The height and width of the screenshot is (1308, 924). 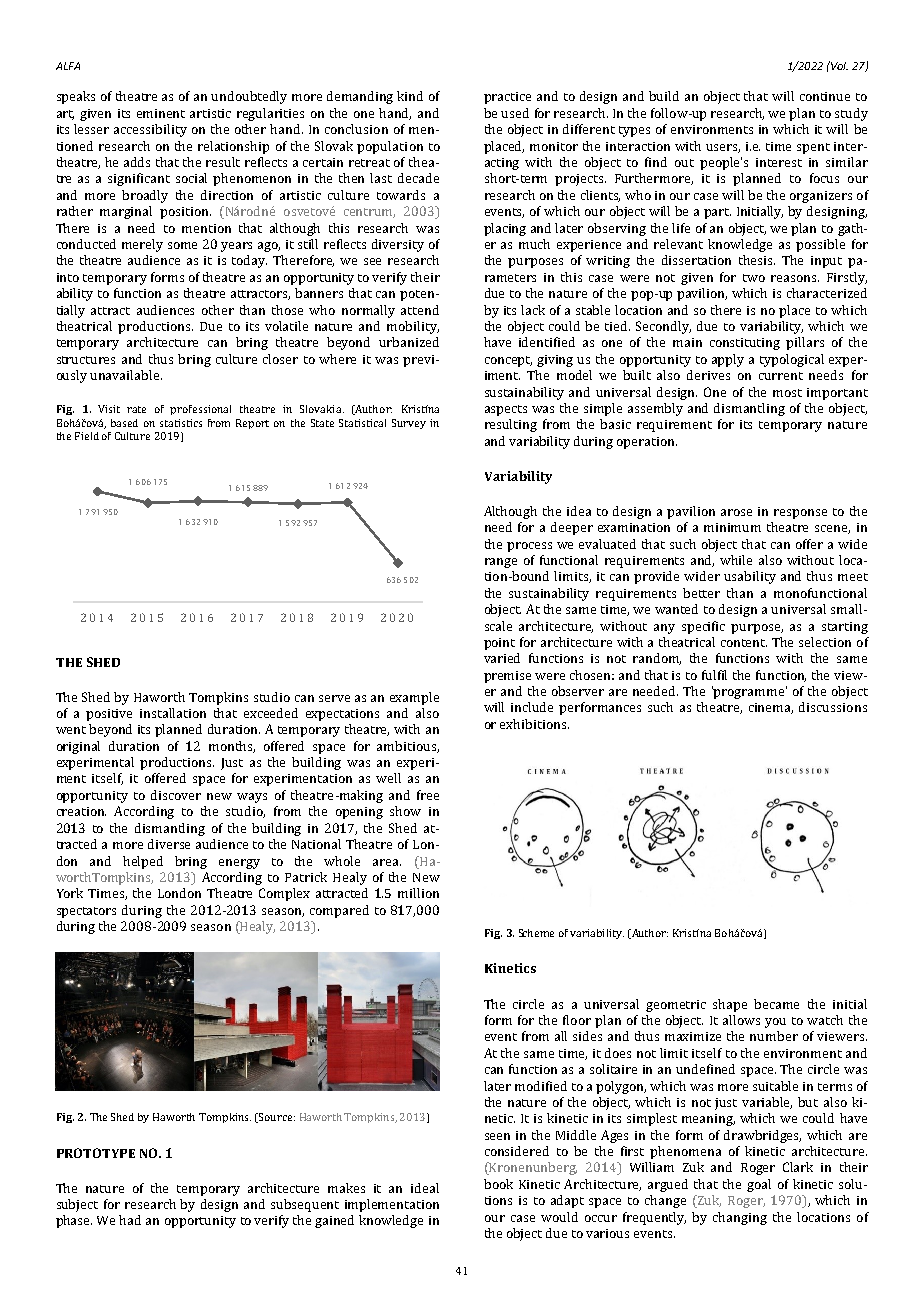 What do you see at coordinates (179, 893) in the screenshot?
I see `London` at bounding box center [179, 893].
